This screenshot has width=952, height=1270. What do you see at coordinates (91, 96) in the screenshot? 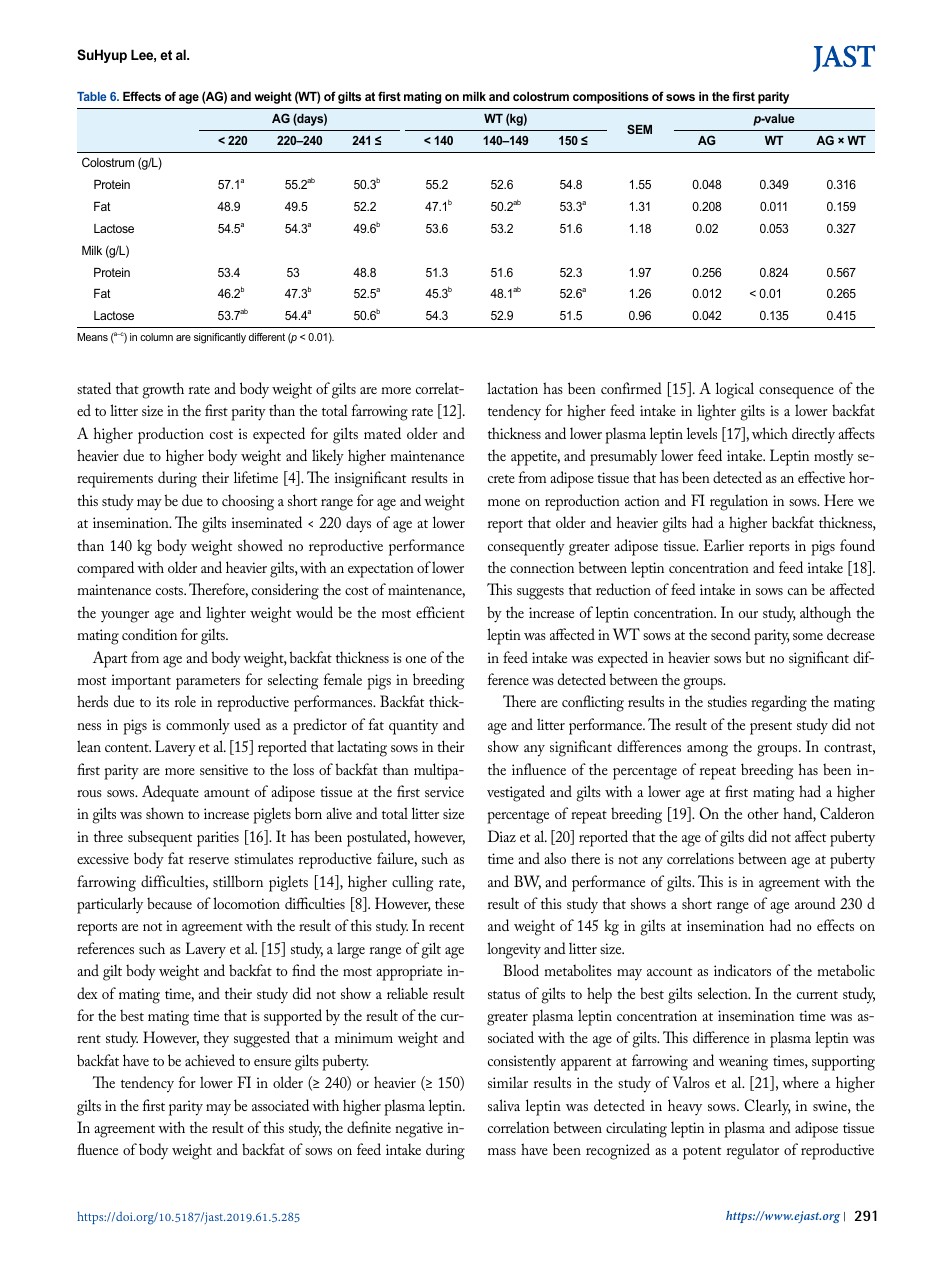
I see `Table` at bounding box center [91, 96].
